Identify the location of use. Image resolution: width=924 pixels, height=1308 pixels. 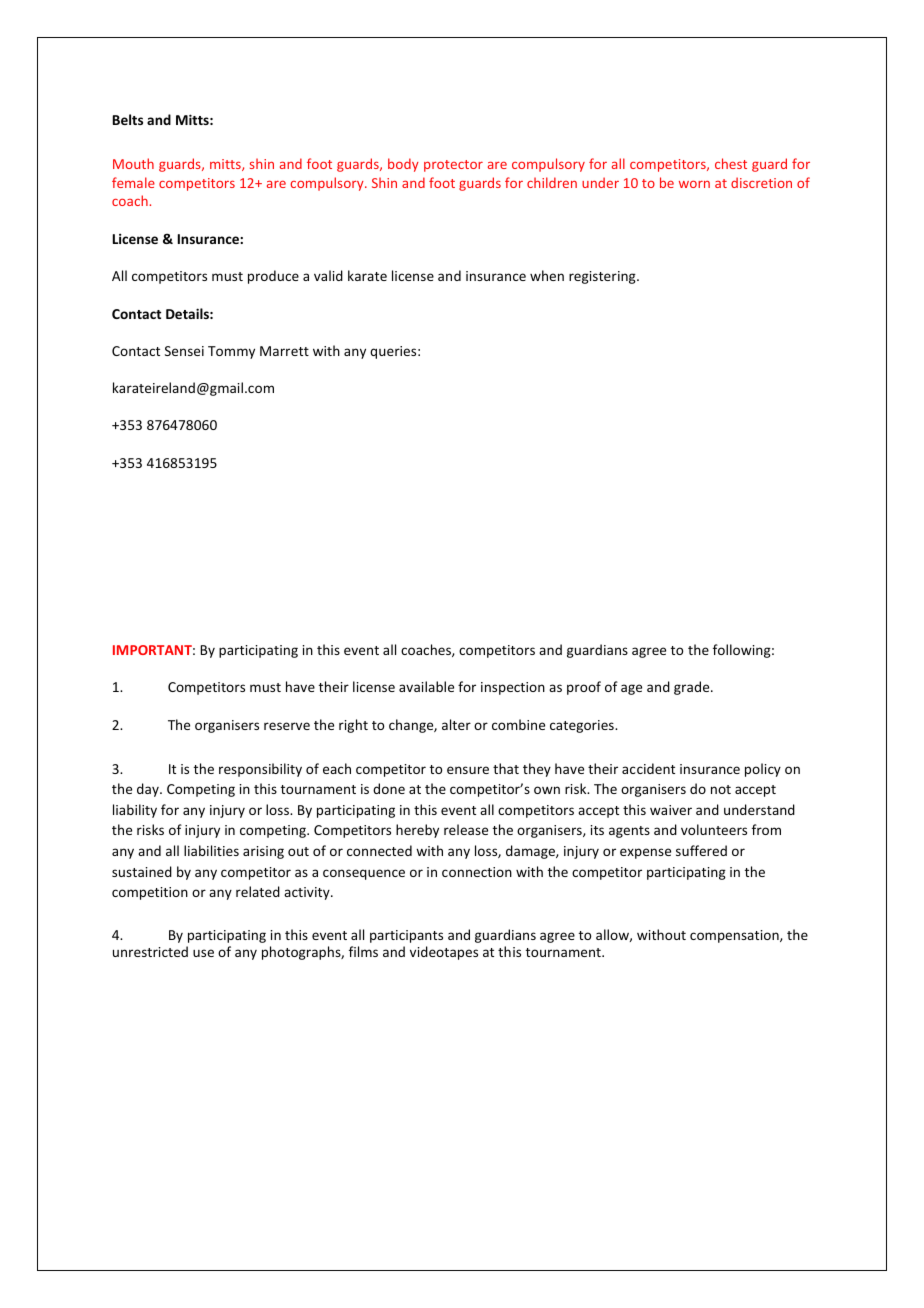
(203, 953).
